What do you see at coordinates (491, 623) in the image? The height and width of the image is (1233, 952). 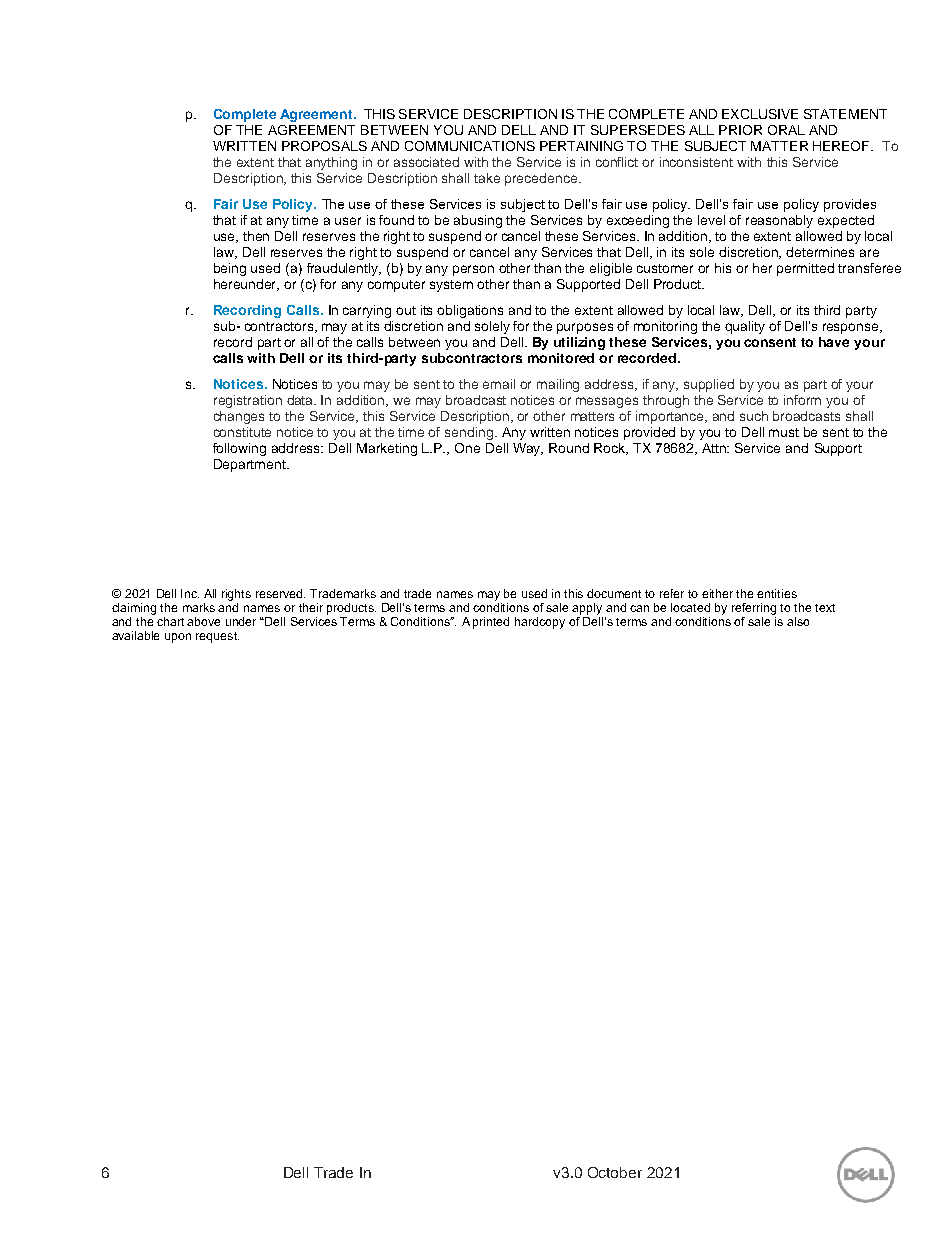 I see `printed` at bounding box center [491, 623].
